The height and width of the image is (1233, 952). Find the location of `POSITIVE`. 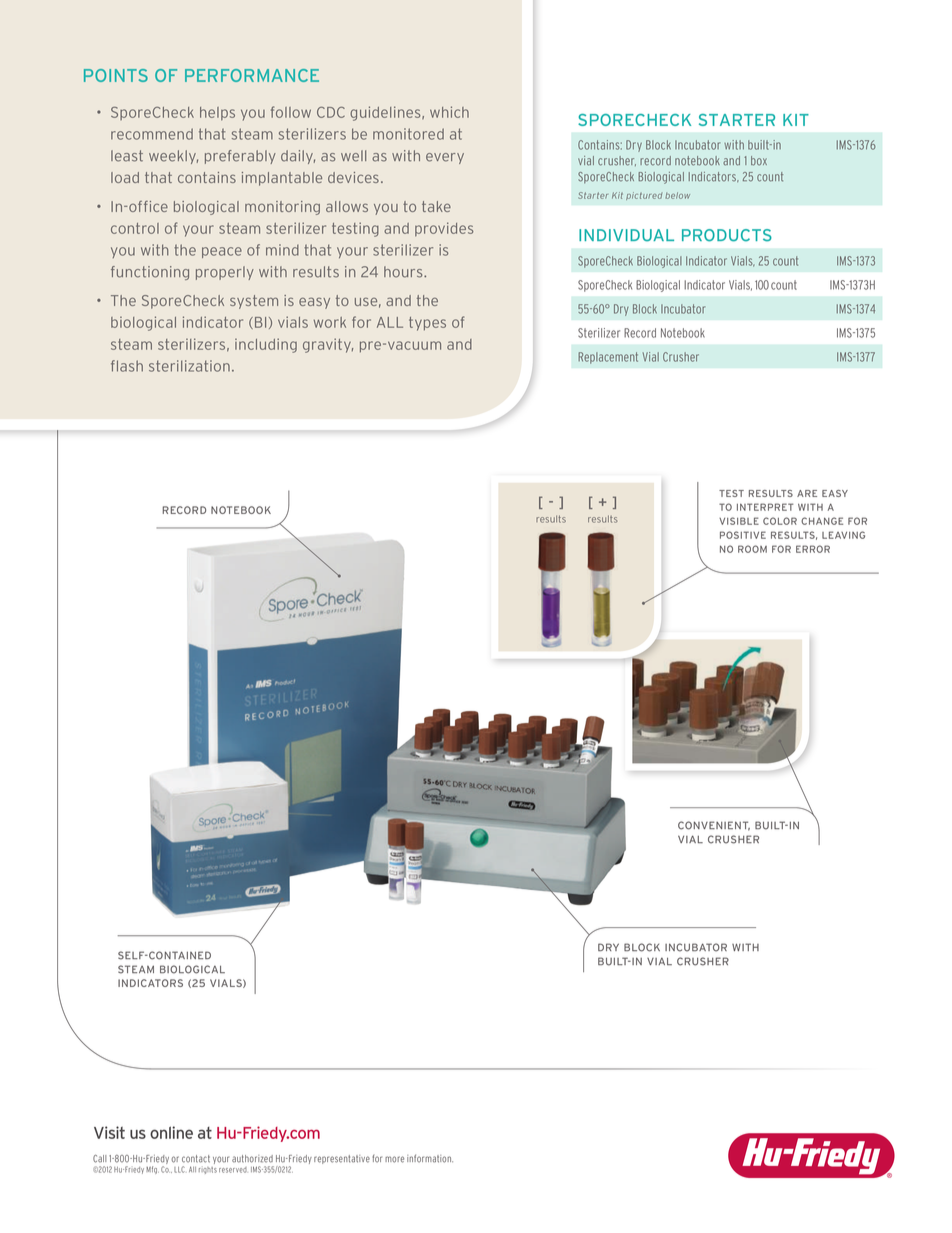

POSITIVE is located at coordinates (743, 535).
